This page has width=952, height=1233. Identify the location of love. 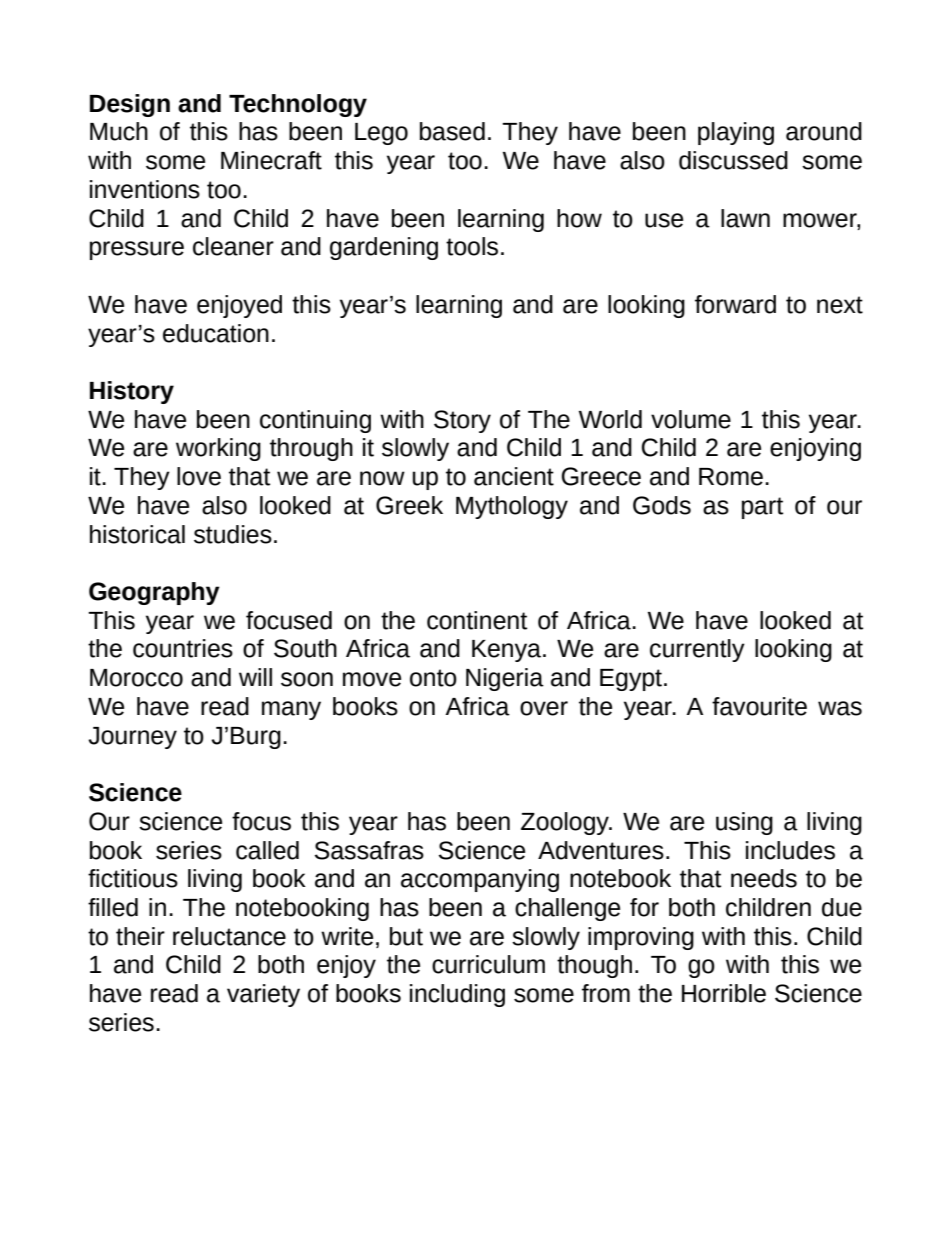
(199, 476).
